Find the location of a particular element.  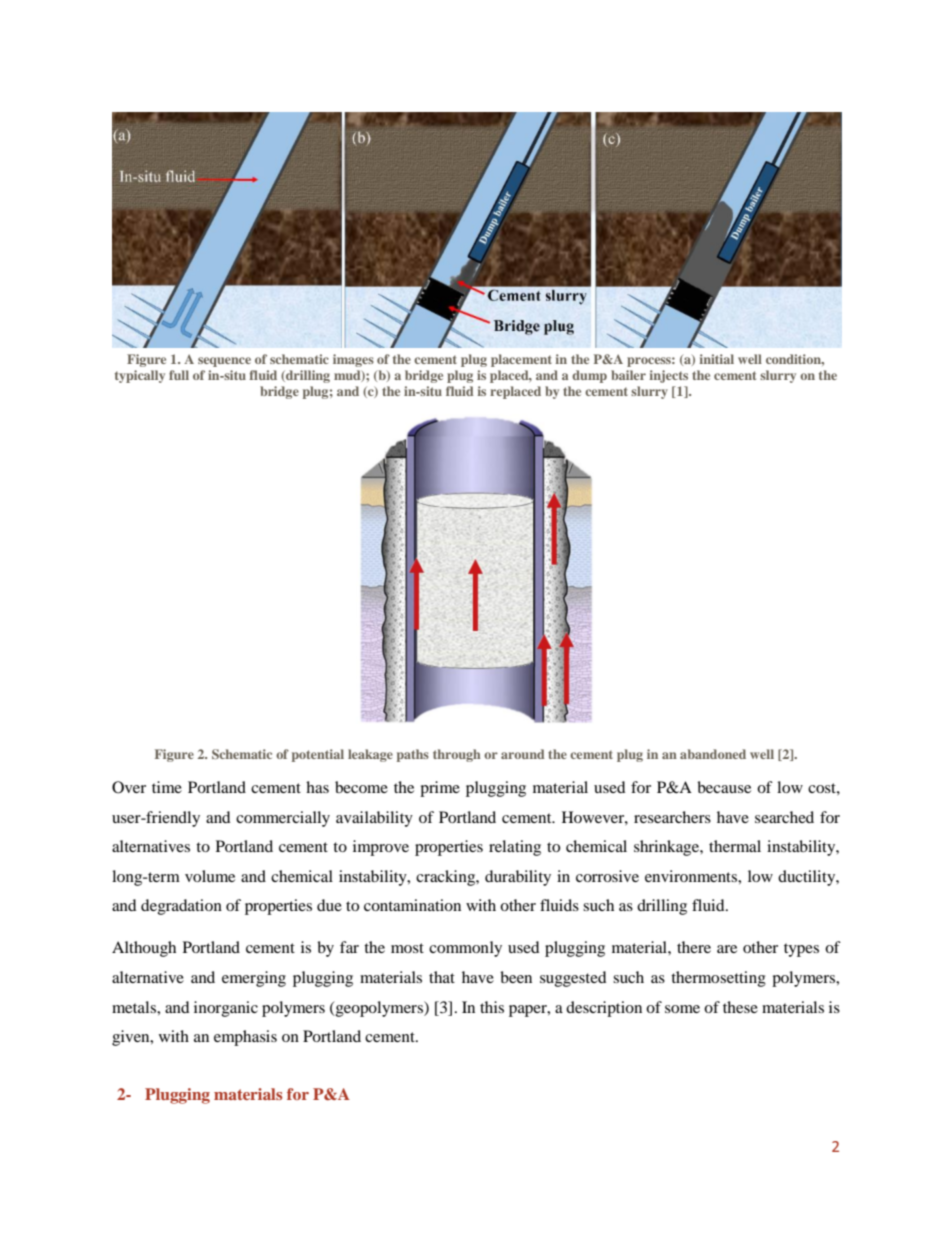

through is located at coordinates (457, 755).
